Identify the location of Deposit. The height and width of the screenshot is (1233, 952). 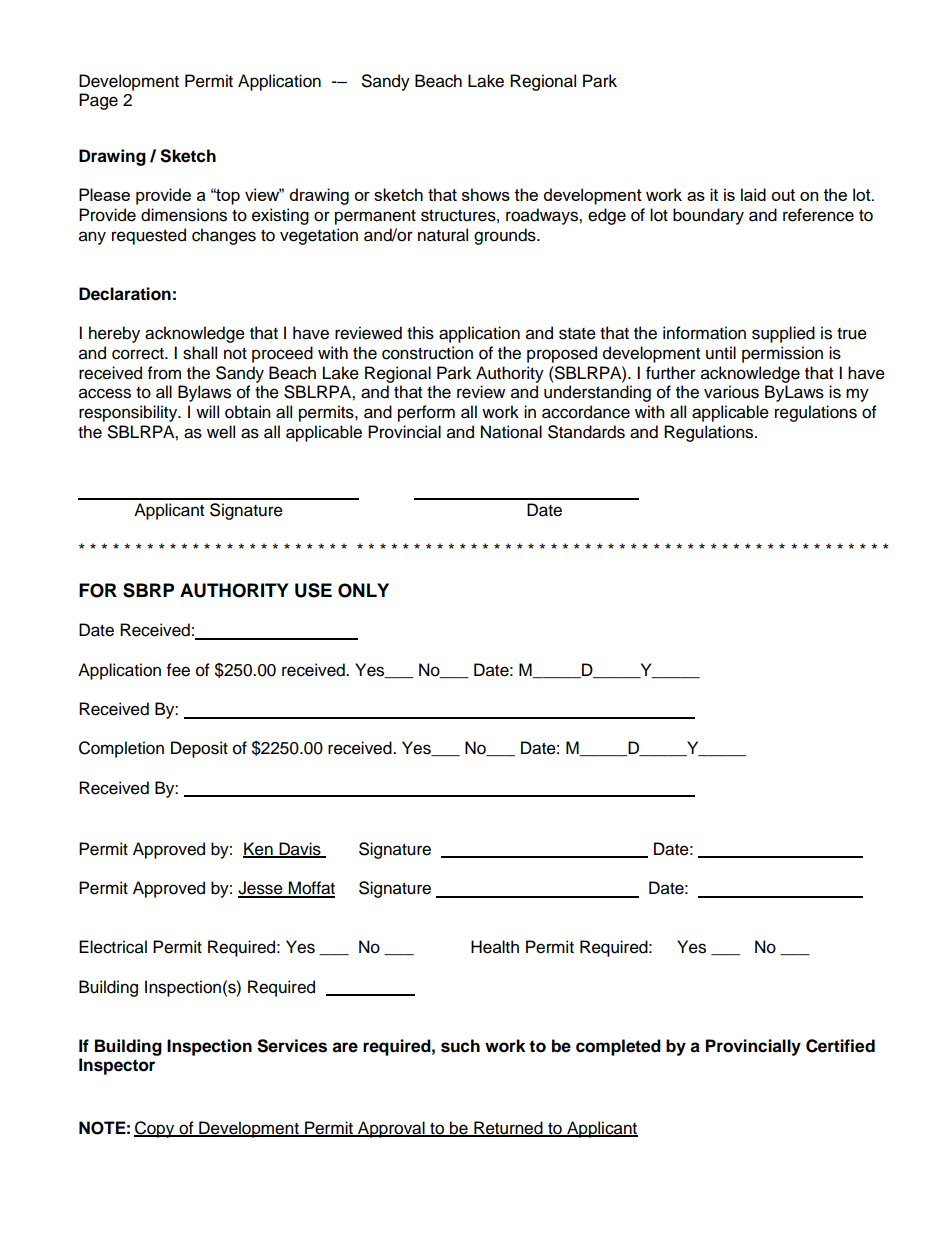
(199, 749).
